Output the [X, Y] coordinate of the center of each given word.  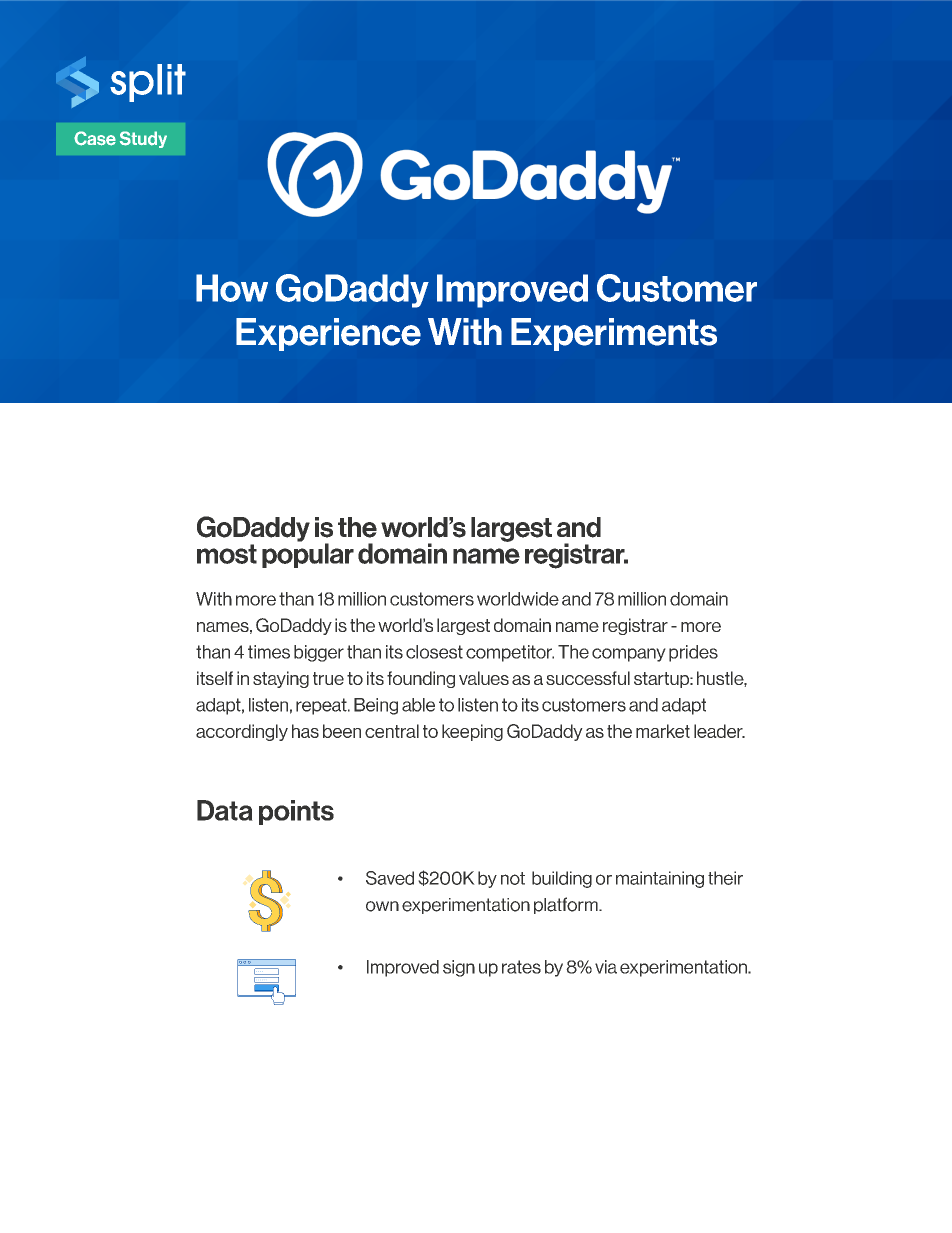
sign [459, 968]
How [232, 288]
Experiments [614, 334]
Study [143, 139]
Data [225, 810]
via [606, 967]
